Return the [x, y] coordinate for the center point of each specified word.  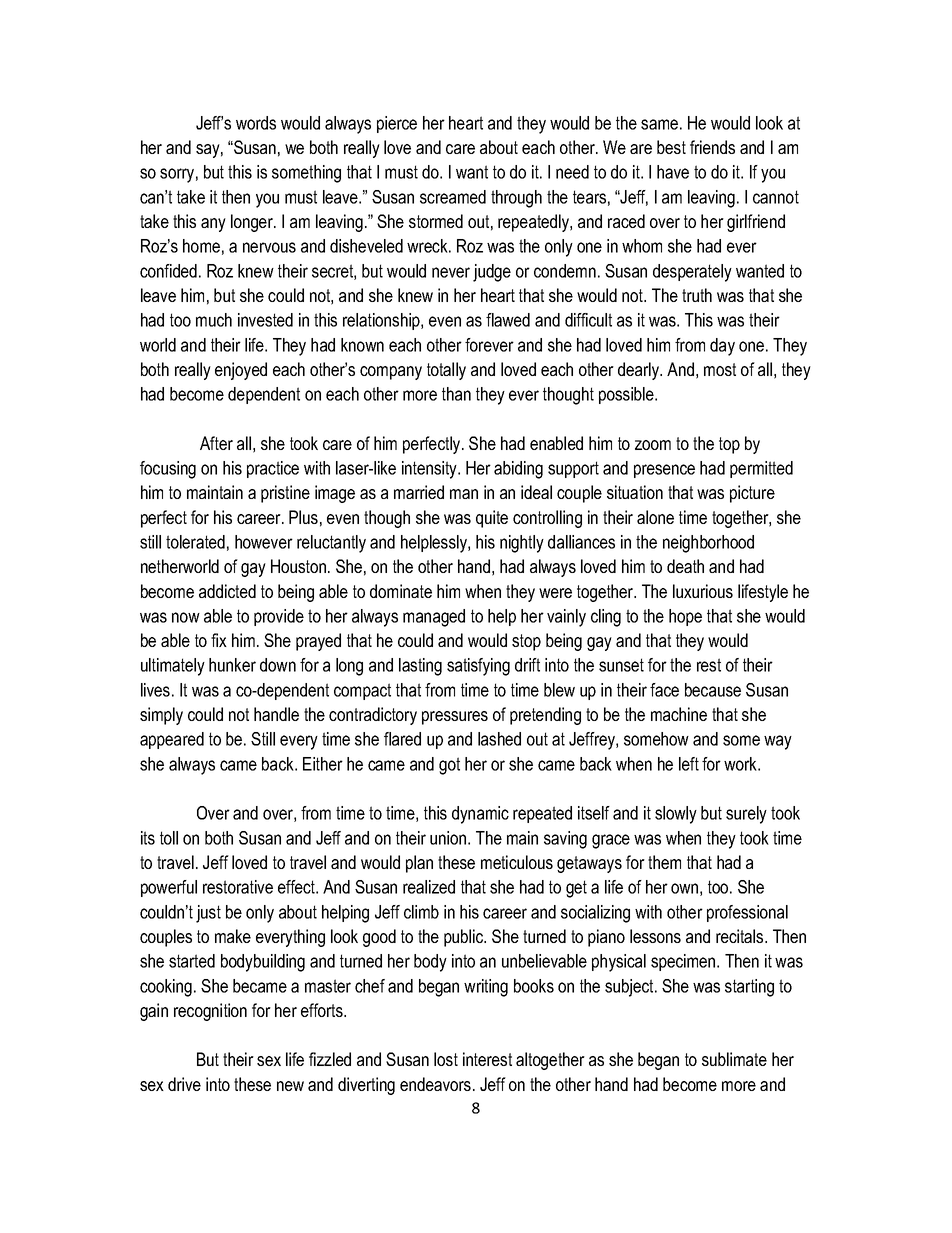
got [449, 766]
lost [446, 1059]
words [256, 123]
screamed [453, 197]
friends [712, 147]
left [689, 764]
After [216, 443]
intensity [430, 470]
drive [184, 1084]
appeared [172, 740]
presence [664, 471]
